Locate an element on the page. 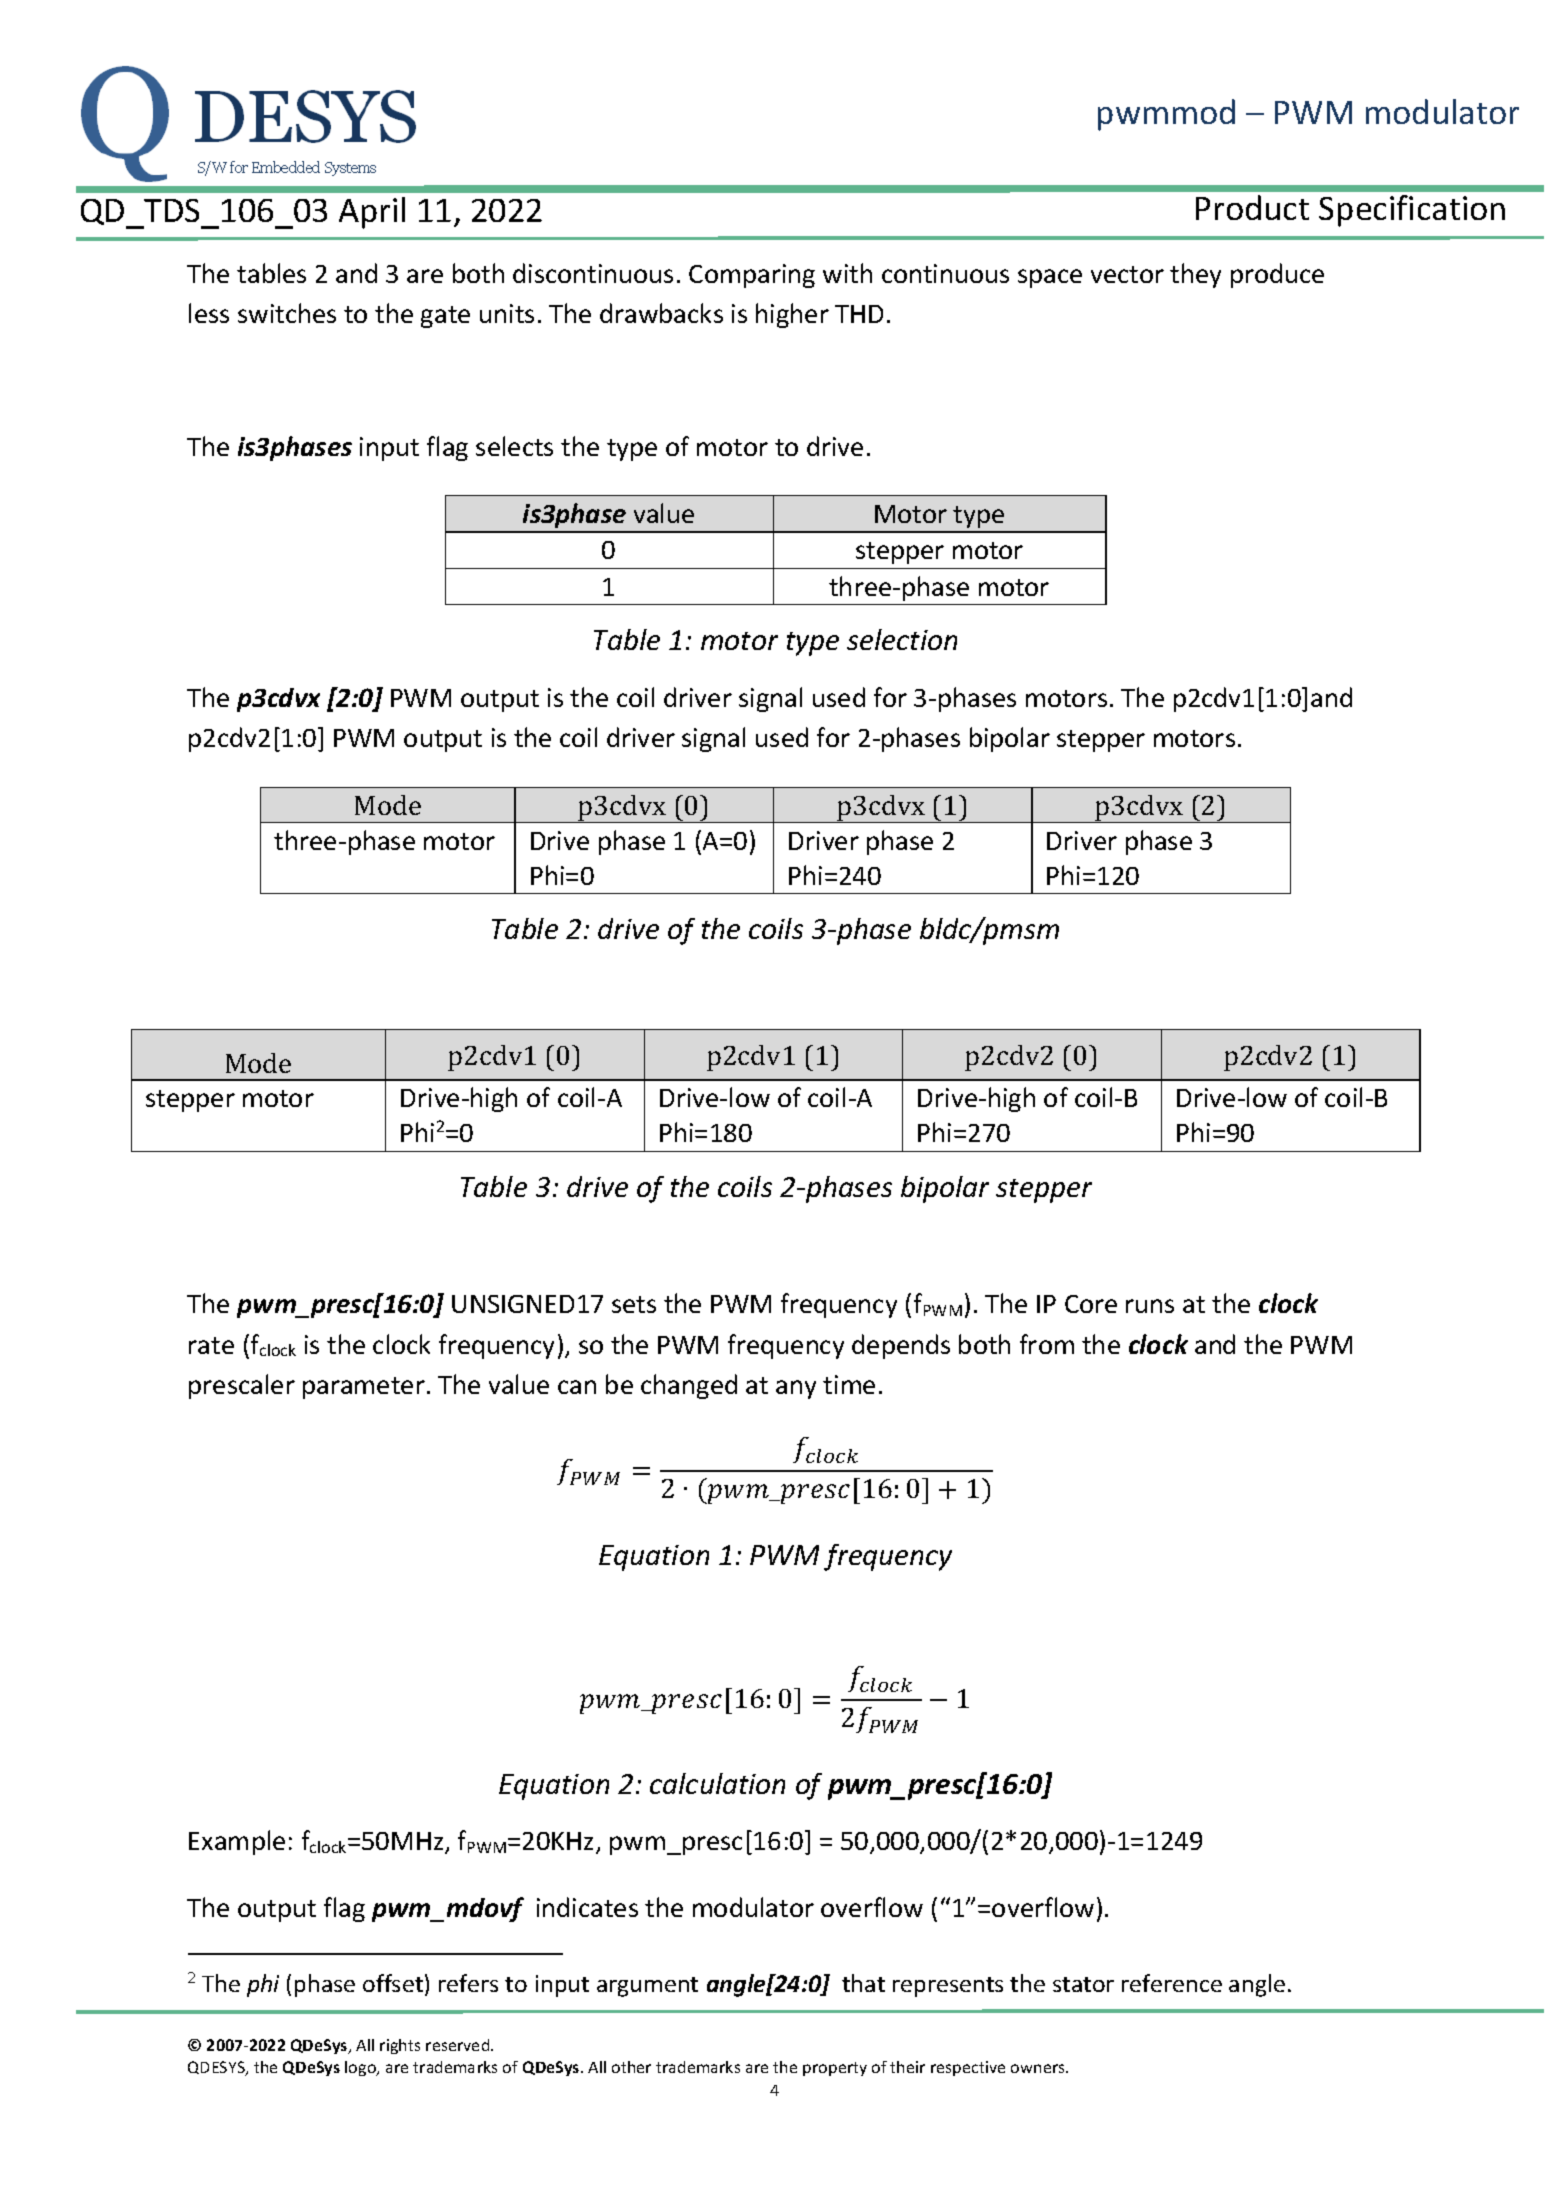  produce is located at coordinates (1277, 275).
